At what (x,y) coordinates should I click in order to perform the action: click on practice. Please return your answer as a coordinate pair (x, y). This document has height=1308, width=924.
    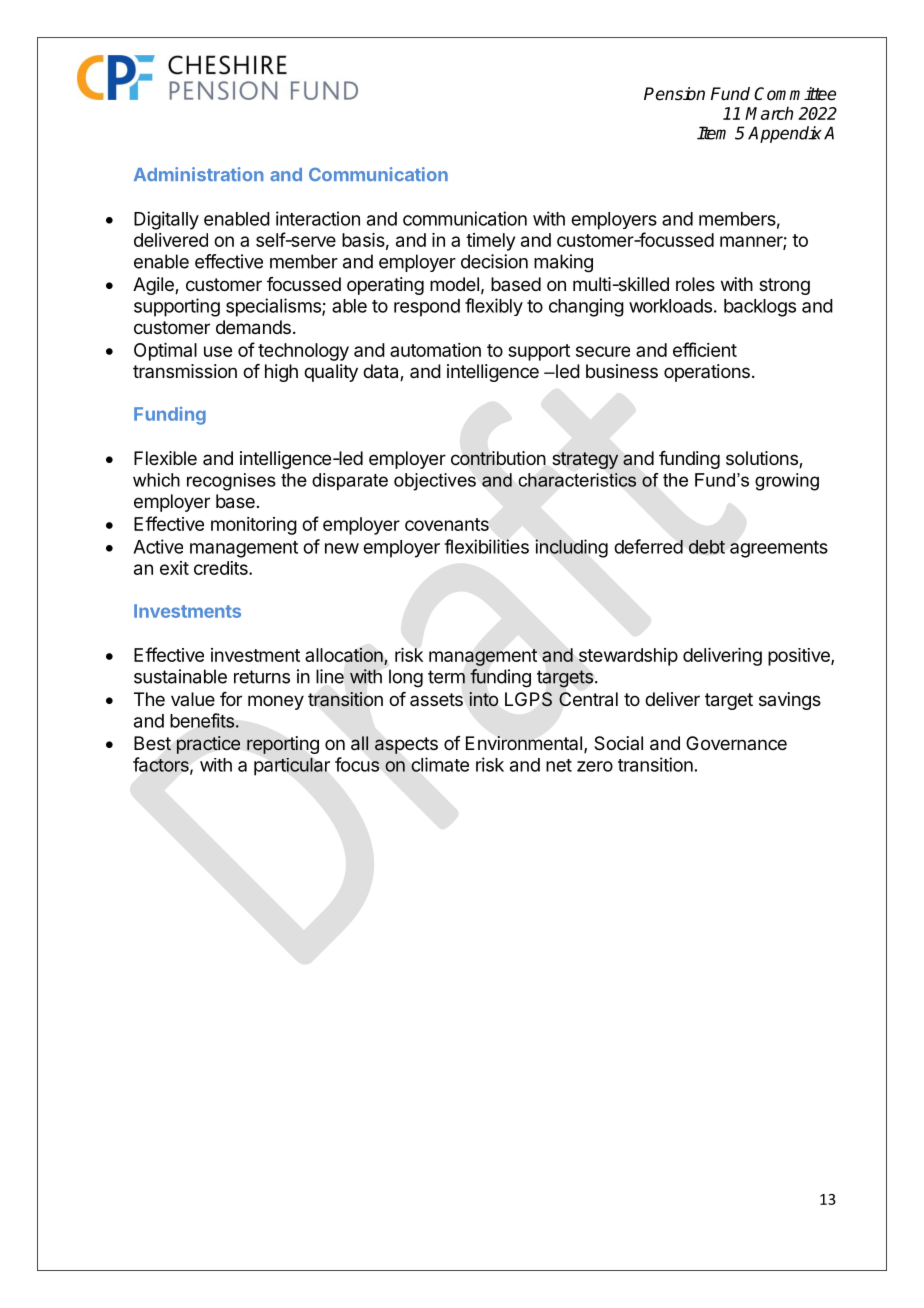
    Looking at the image, I should click on (208, 745).
